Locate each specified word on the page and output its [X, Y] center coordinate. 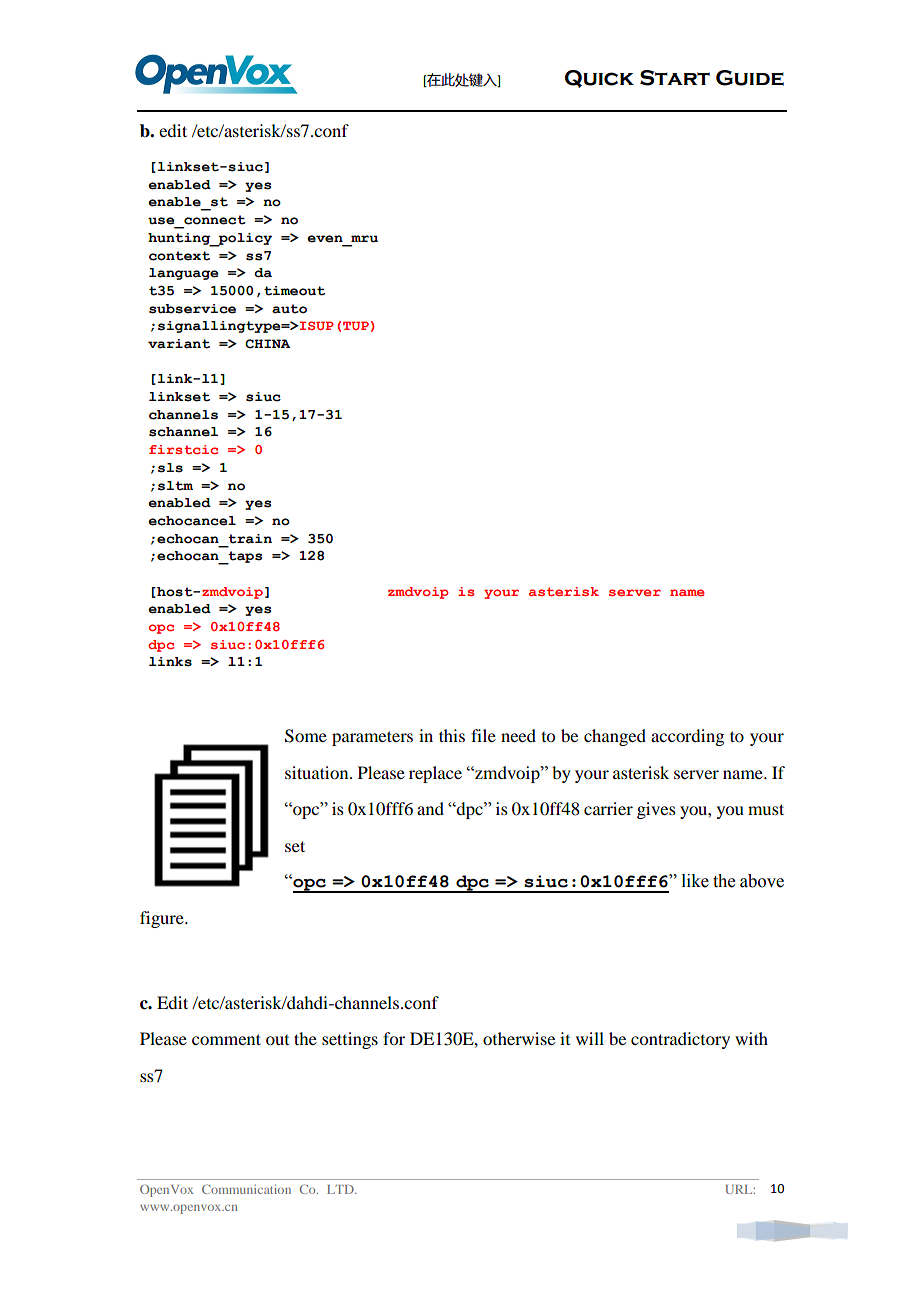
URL [740, 1189]
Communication [246, 1189]
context [179, 256]
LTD [341, 1189]
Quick [599, 79]
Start [675, 78]
